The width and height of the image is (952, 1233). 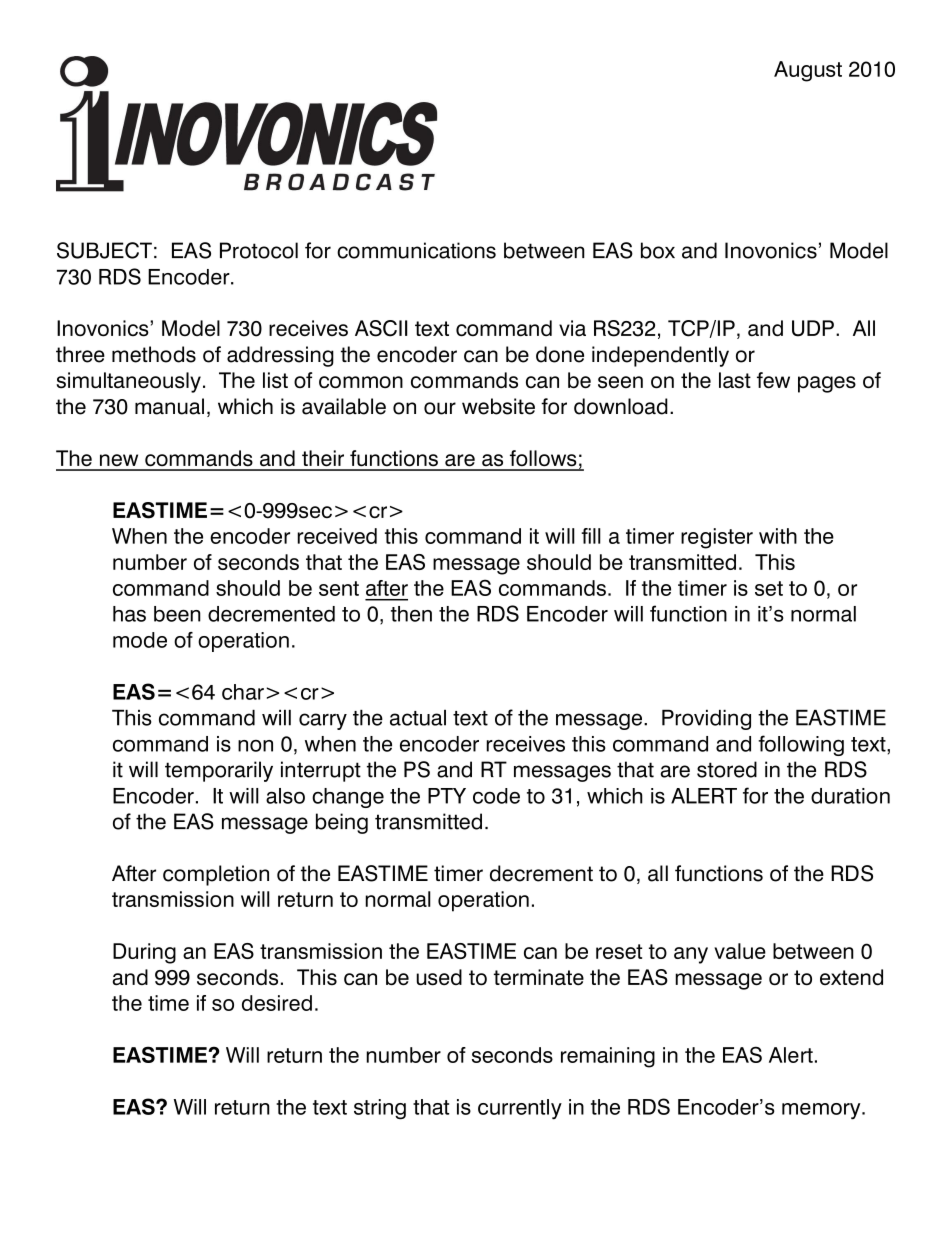 What do you see at coordinates (169, 406) in the image?
I see `manual` at bounding box center [169, 406].
